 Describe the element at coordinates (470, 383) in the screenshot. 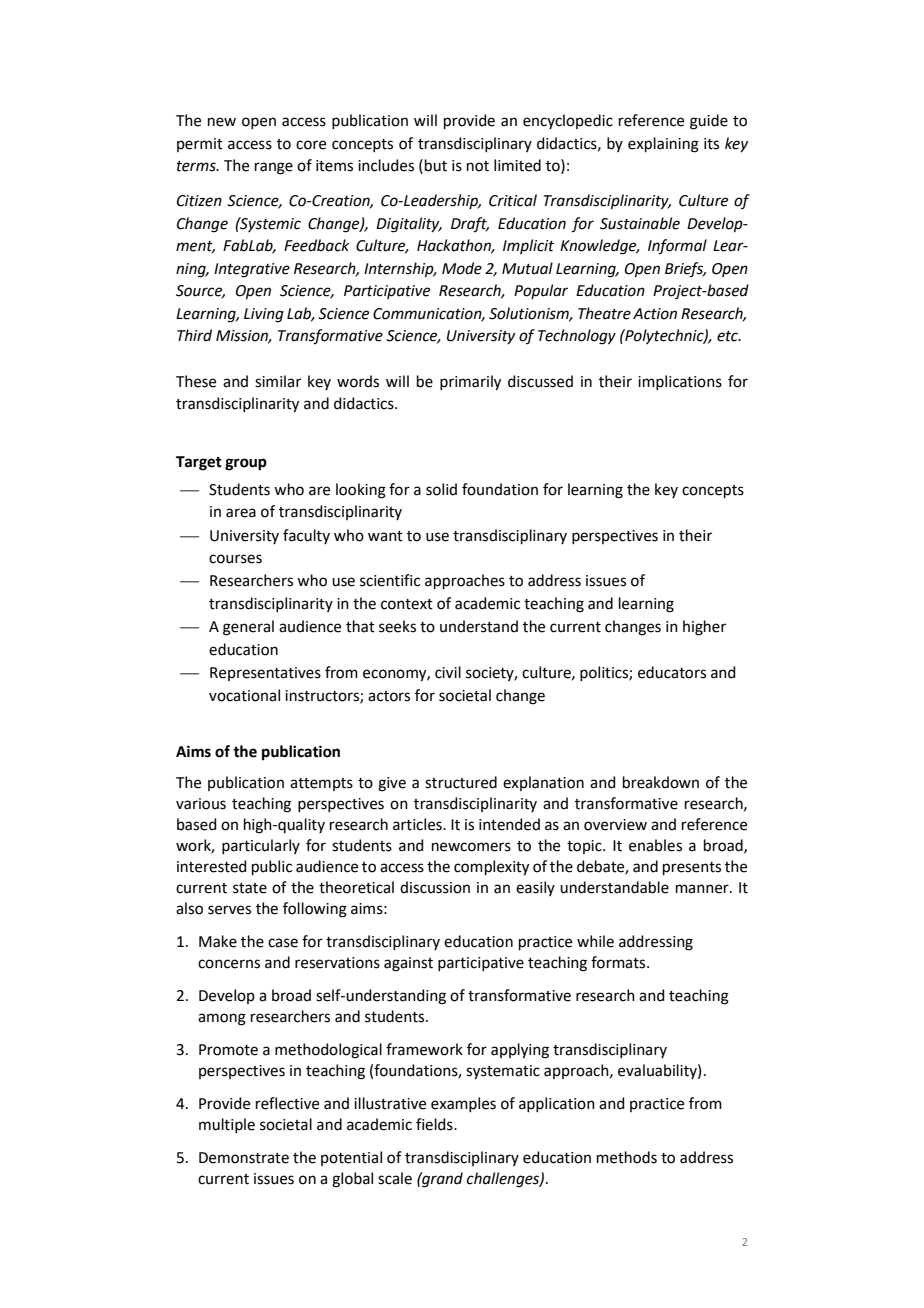

I see `primarily` at that location.
